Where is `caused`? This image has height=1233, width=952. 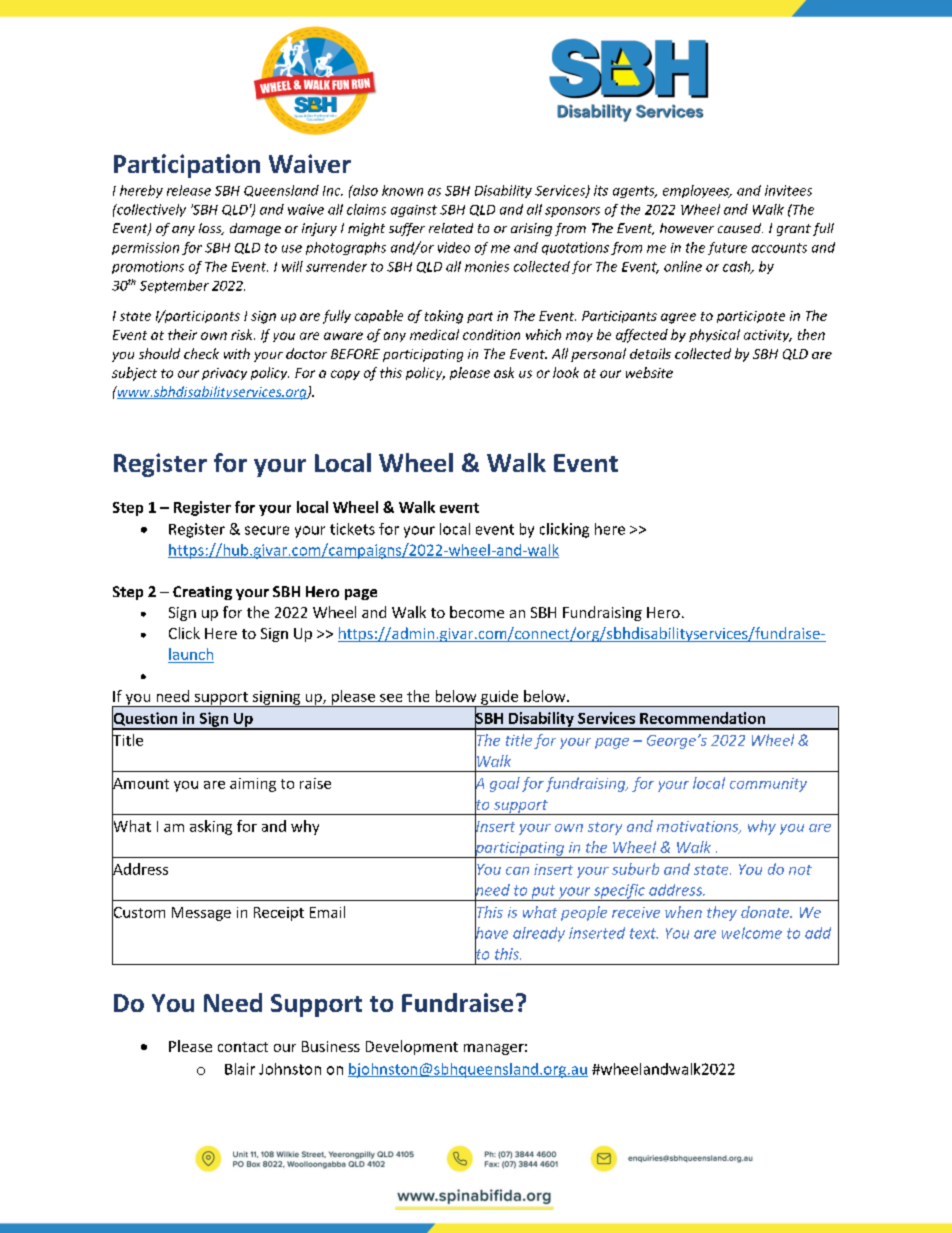 caused is located at coordinates (740, 228).
